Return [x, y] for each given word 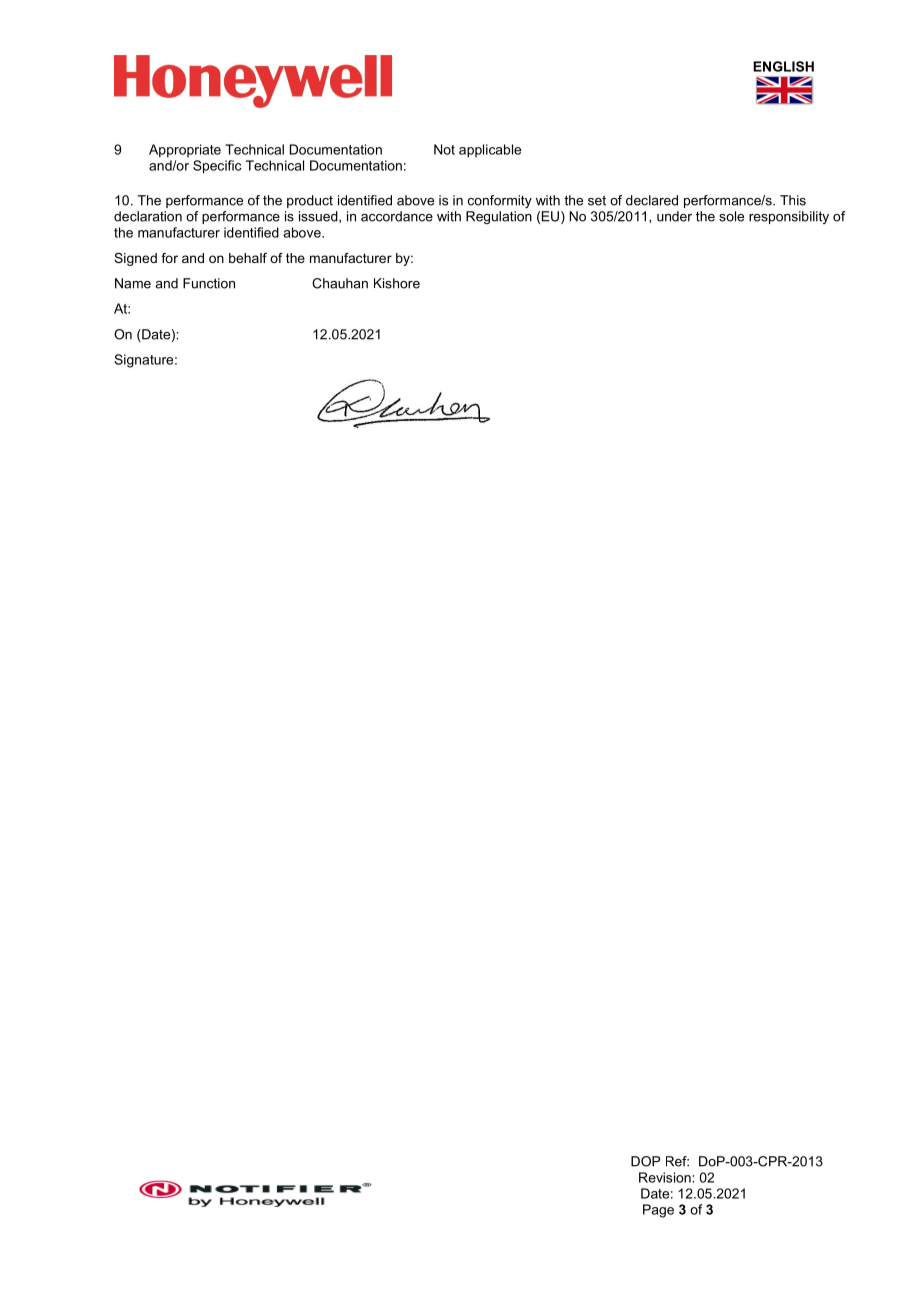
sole [731, 216]
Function [209, 283]
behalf [248, 258]
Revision [666, 1177]
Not [444, 149]
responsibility [789, 217]
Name [133, 283]
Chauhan [340, 283]
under [674, 216]
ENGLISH [783, 66]
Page [658, 1211]
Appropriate [185, 151]
